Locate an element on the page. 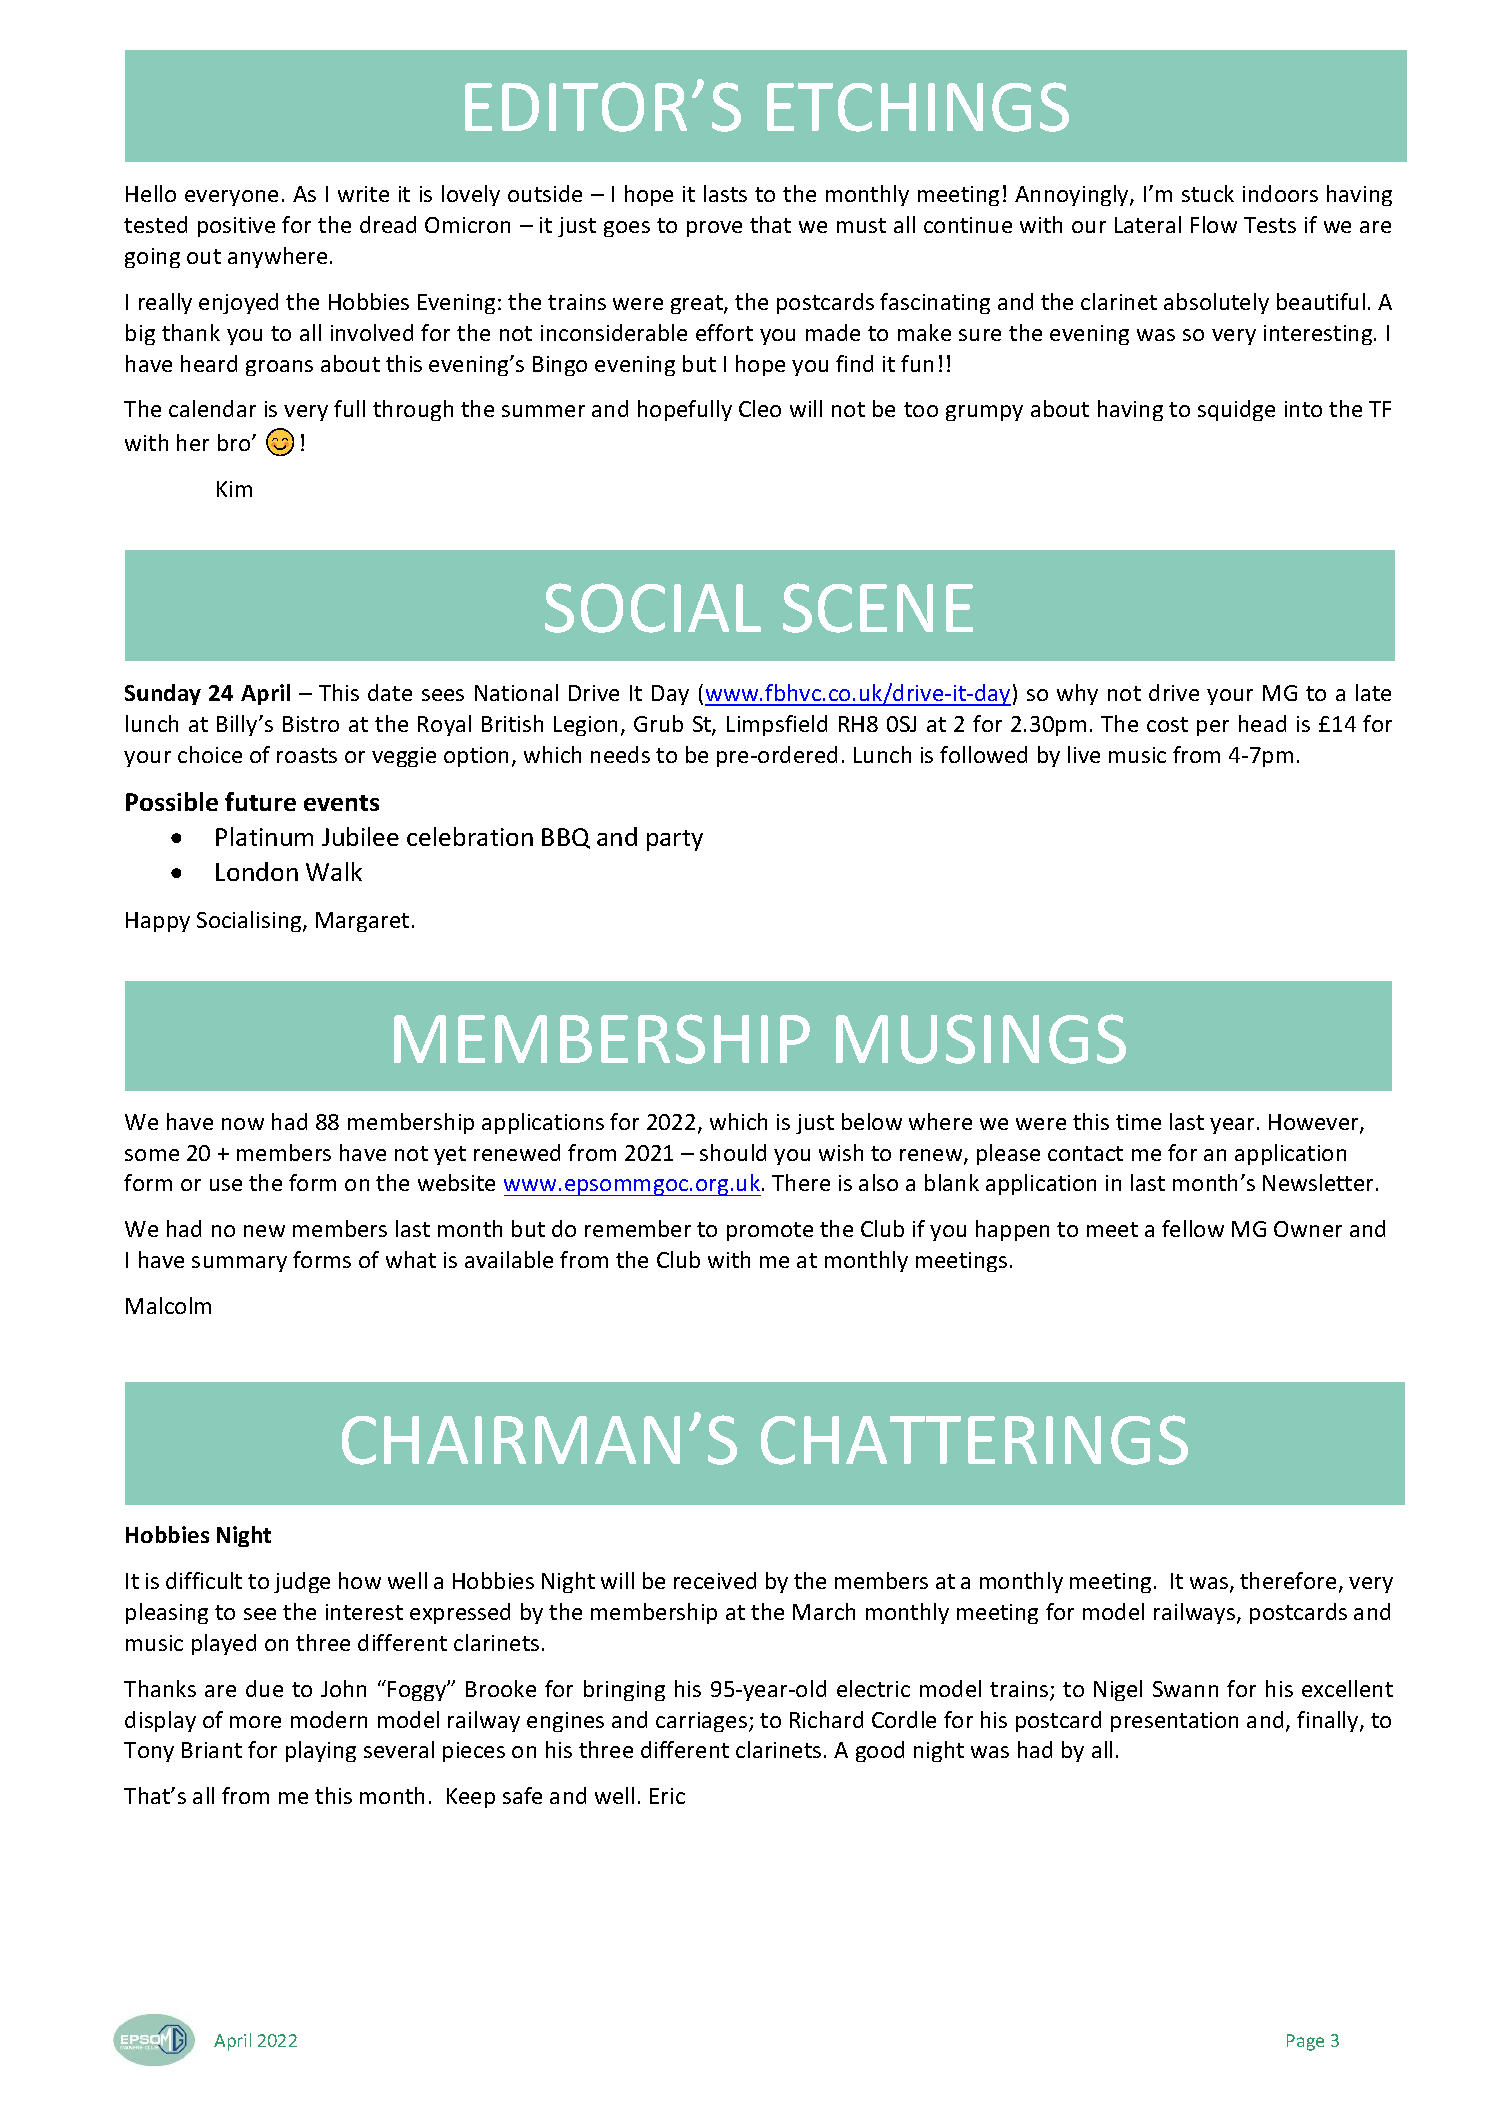  SCENE is located at coordinates (878, 608).
